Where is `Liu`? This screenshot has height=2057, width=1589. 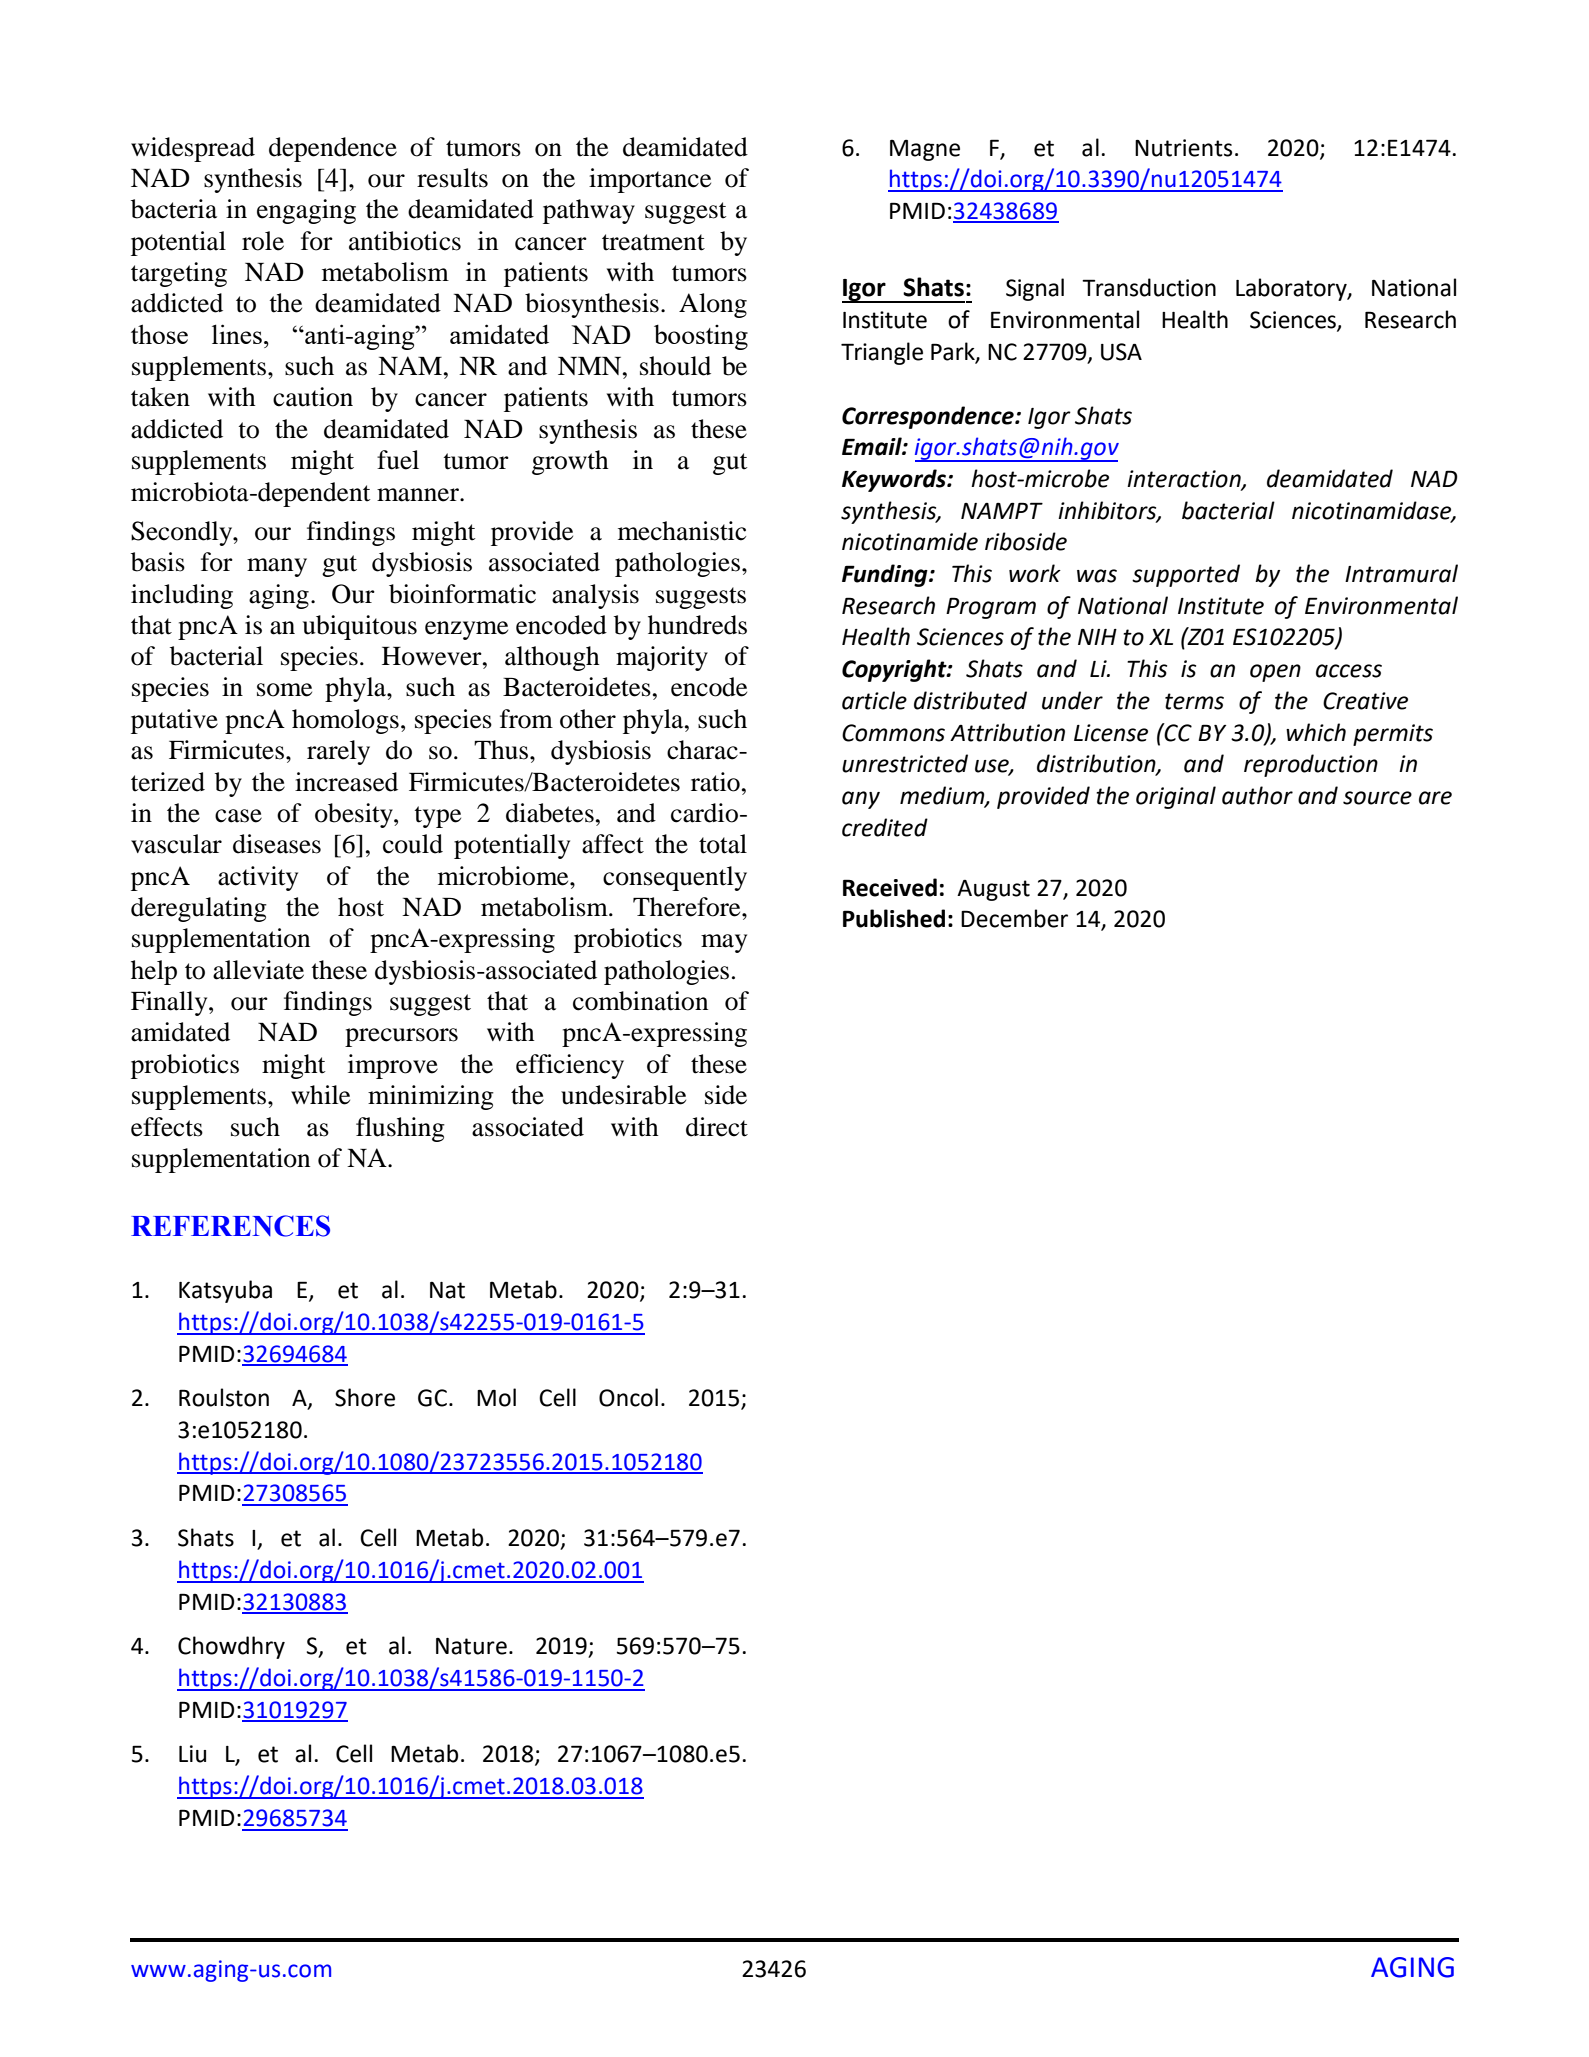
Liu is located at coordinates (192, 1754).
